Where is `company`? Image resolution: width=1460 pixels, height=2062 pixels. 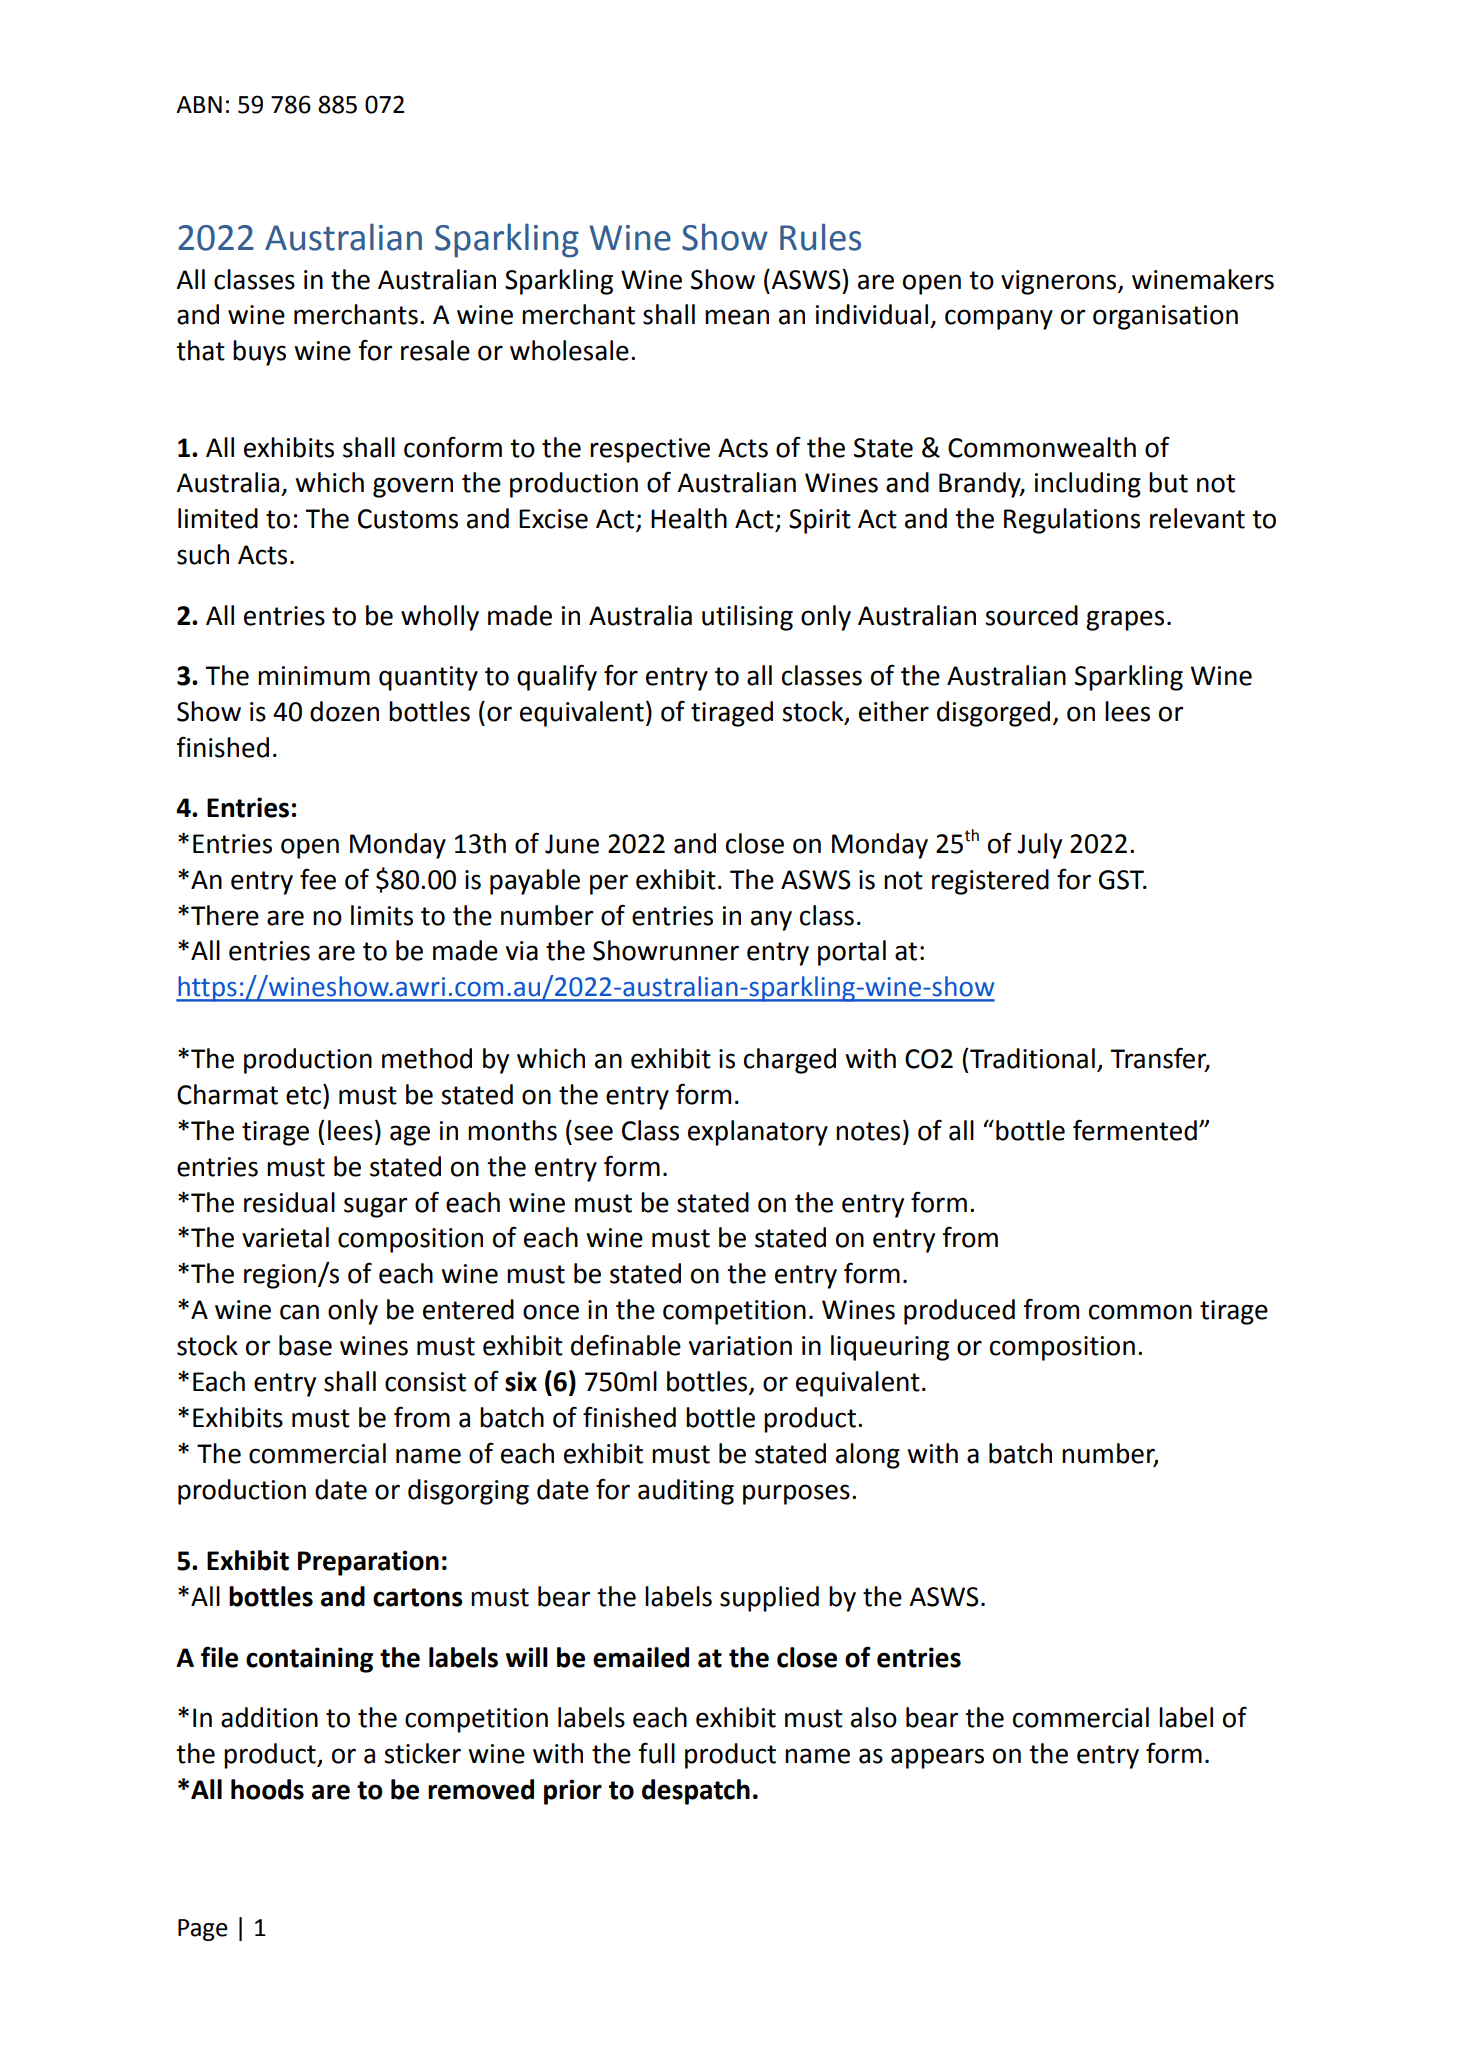 company is located at coordinates (999, 319).
